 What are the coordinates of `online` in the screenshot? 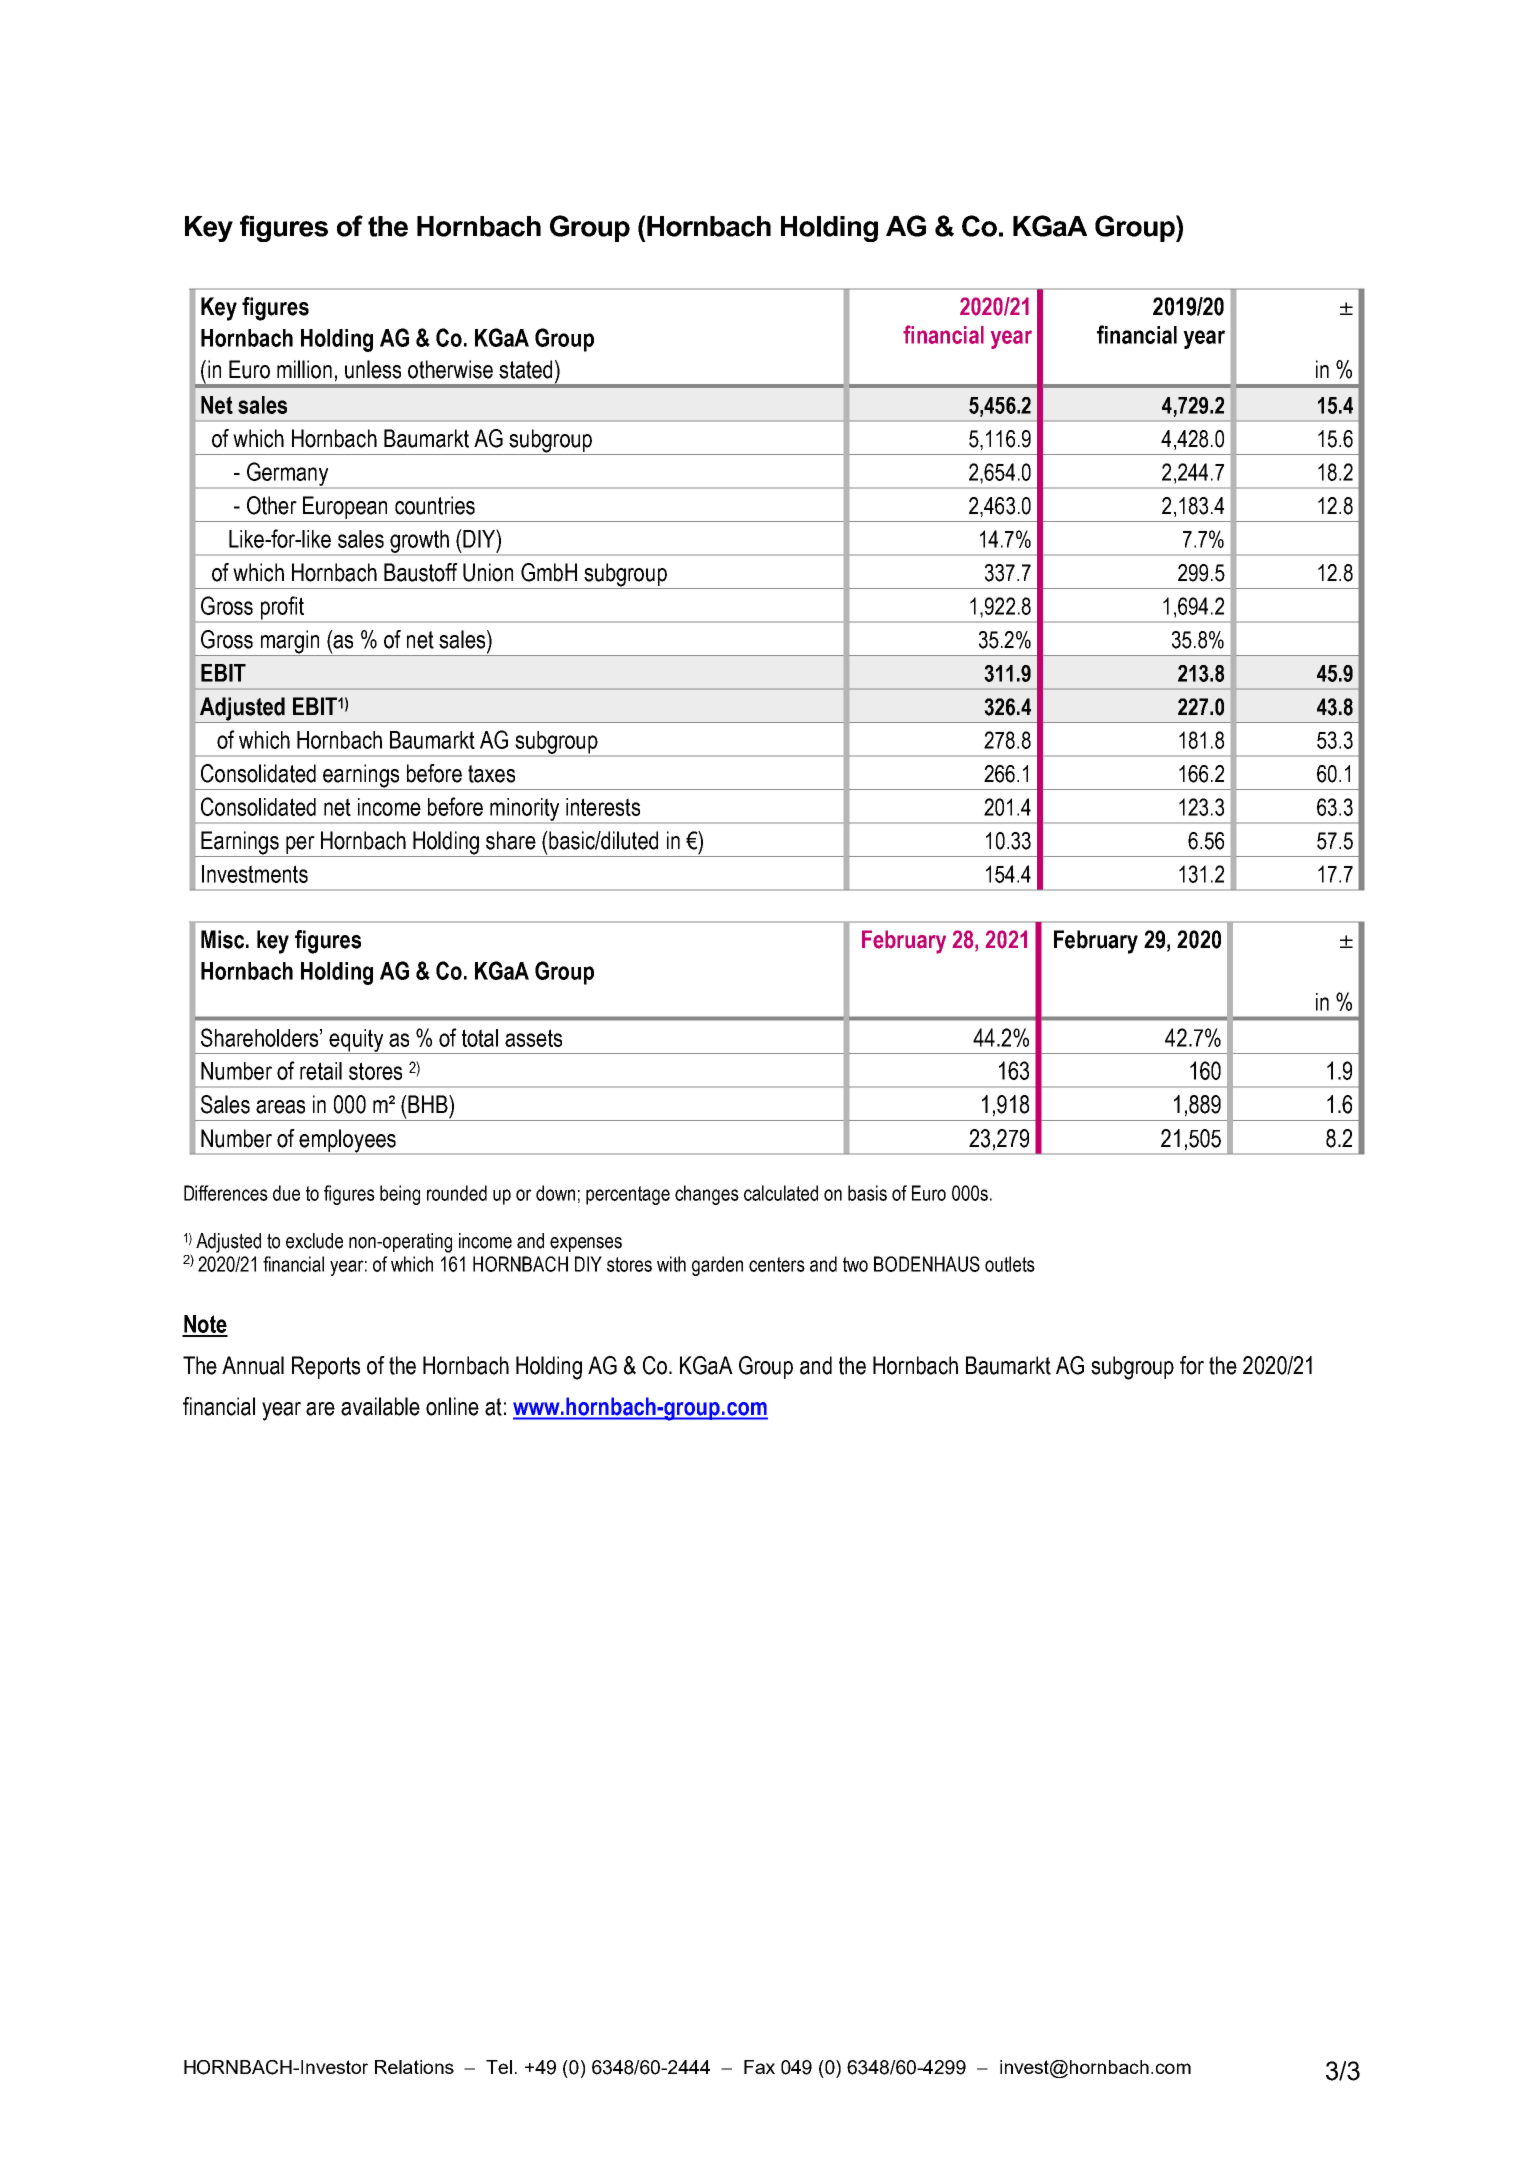 It's located at (452, 1406).
